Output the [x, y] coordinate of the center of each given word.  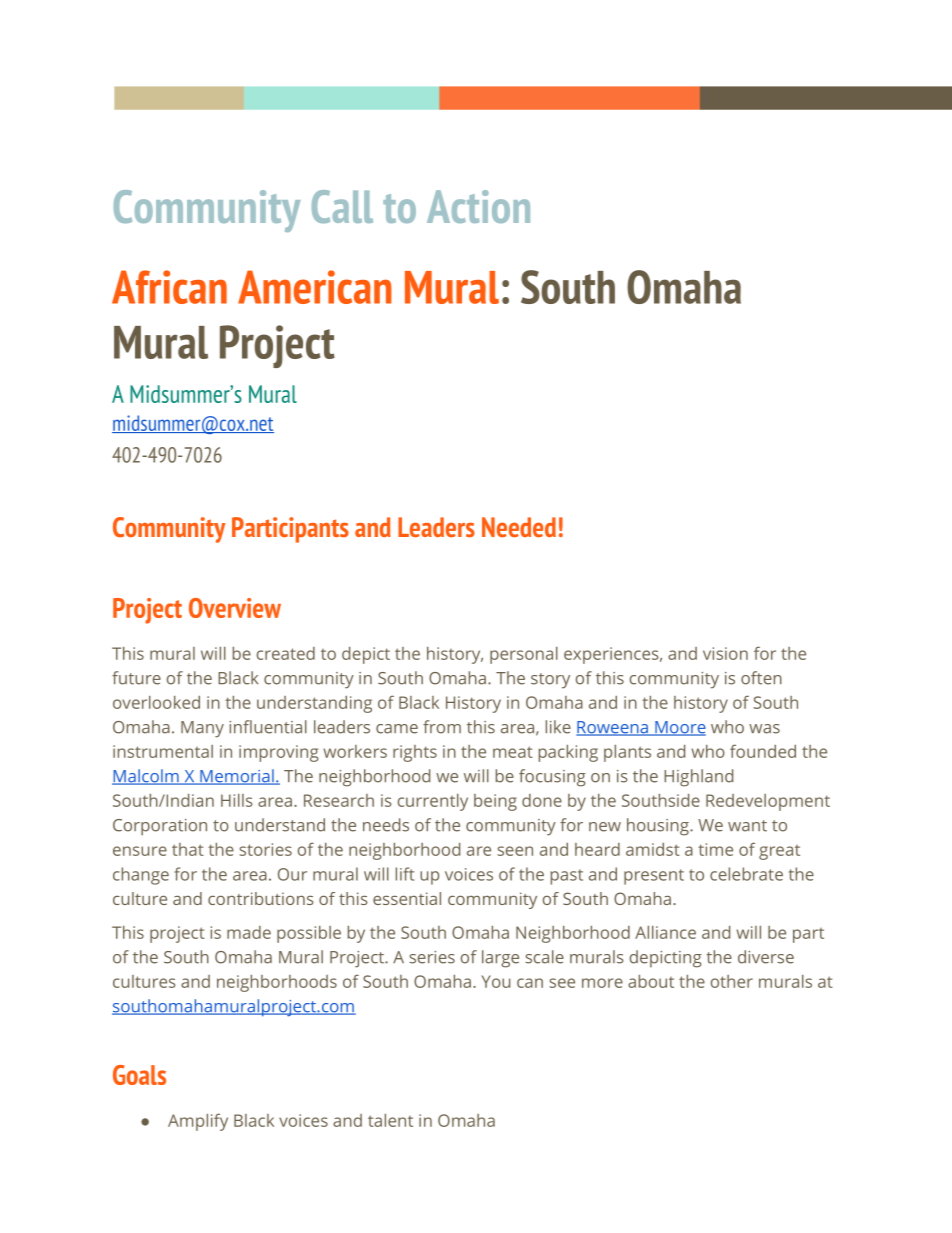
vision [725, 653]
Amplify [198, 1122]
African [169, 287]
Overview [235, 608]
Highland [698, 778]
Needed [519, 527]
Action [478, 206]
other [732, 981]
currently [433, 802]
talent [390, 1120]
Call [342, 206]
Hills [237, 800]
